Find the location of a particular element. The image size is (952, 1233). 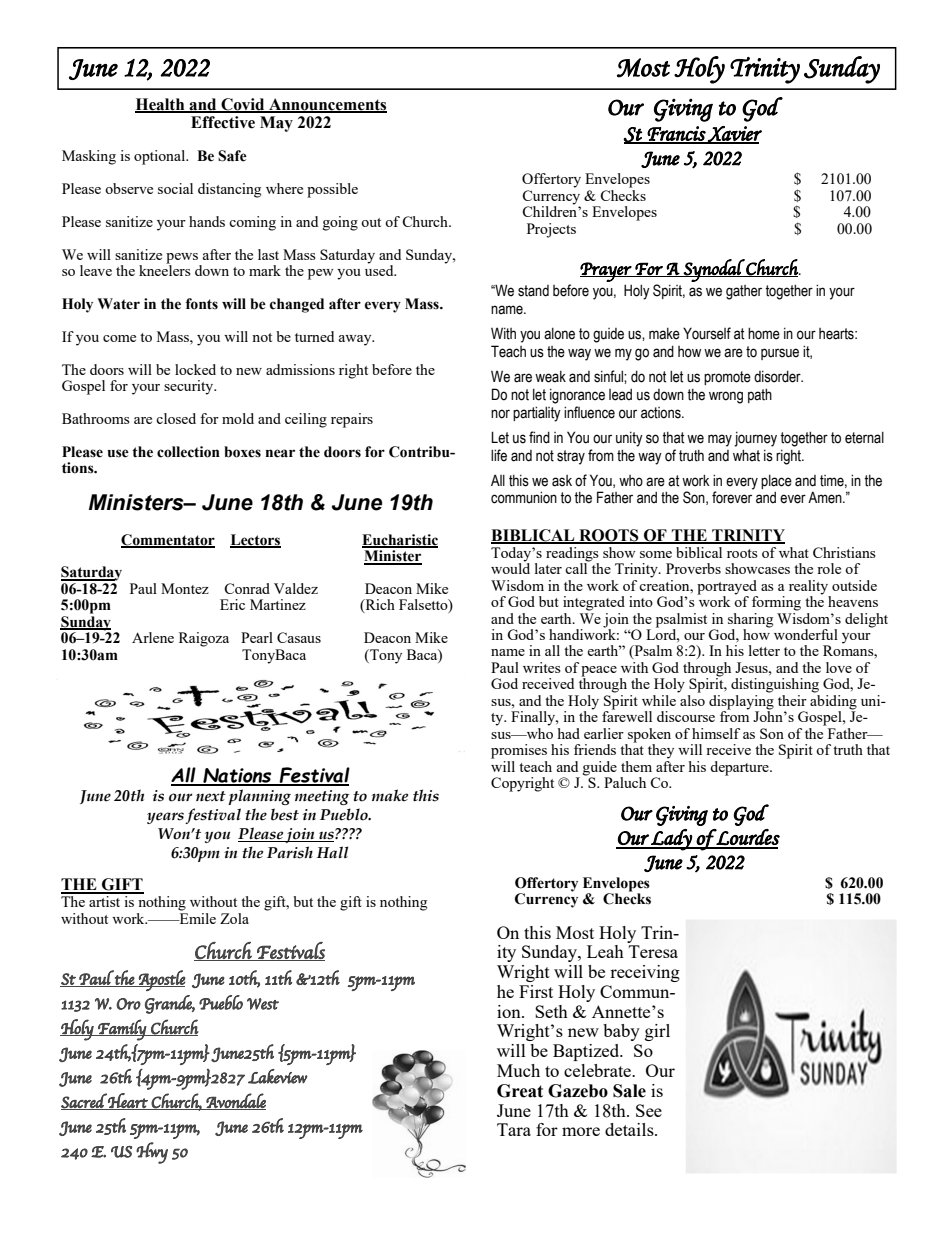

Hall is located at coordinates (332, 852).
